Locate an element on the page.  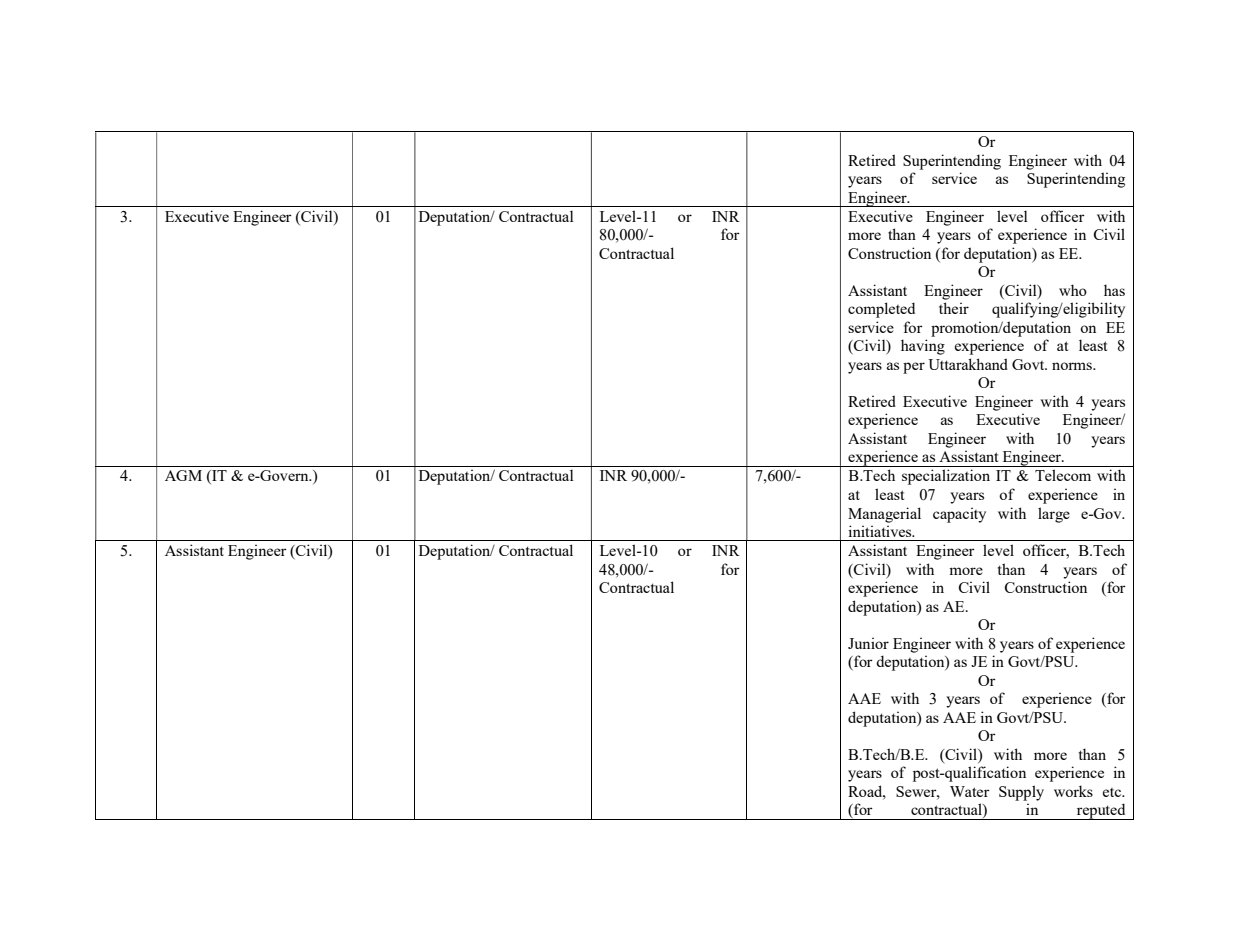
who is located at coordinates (1073, 290).
